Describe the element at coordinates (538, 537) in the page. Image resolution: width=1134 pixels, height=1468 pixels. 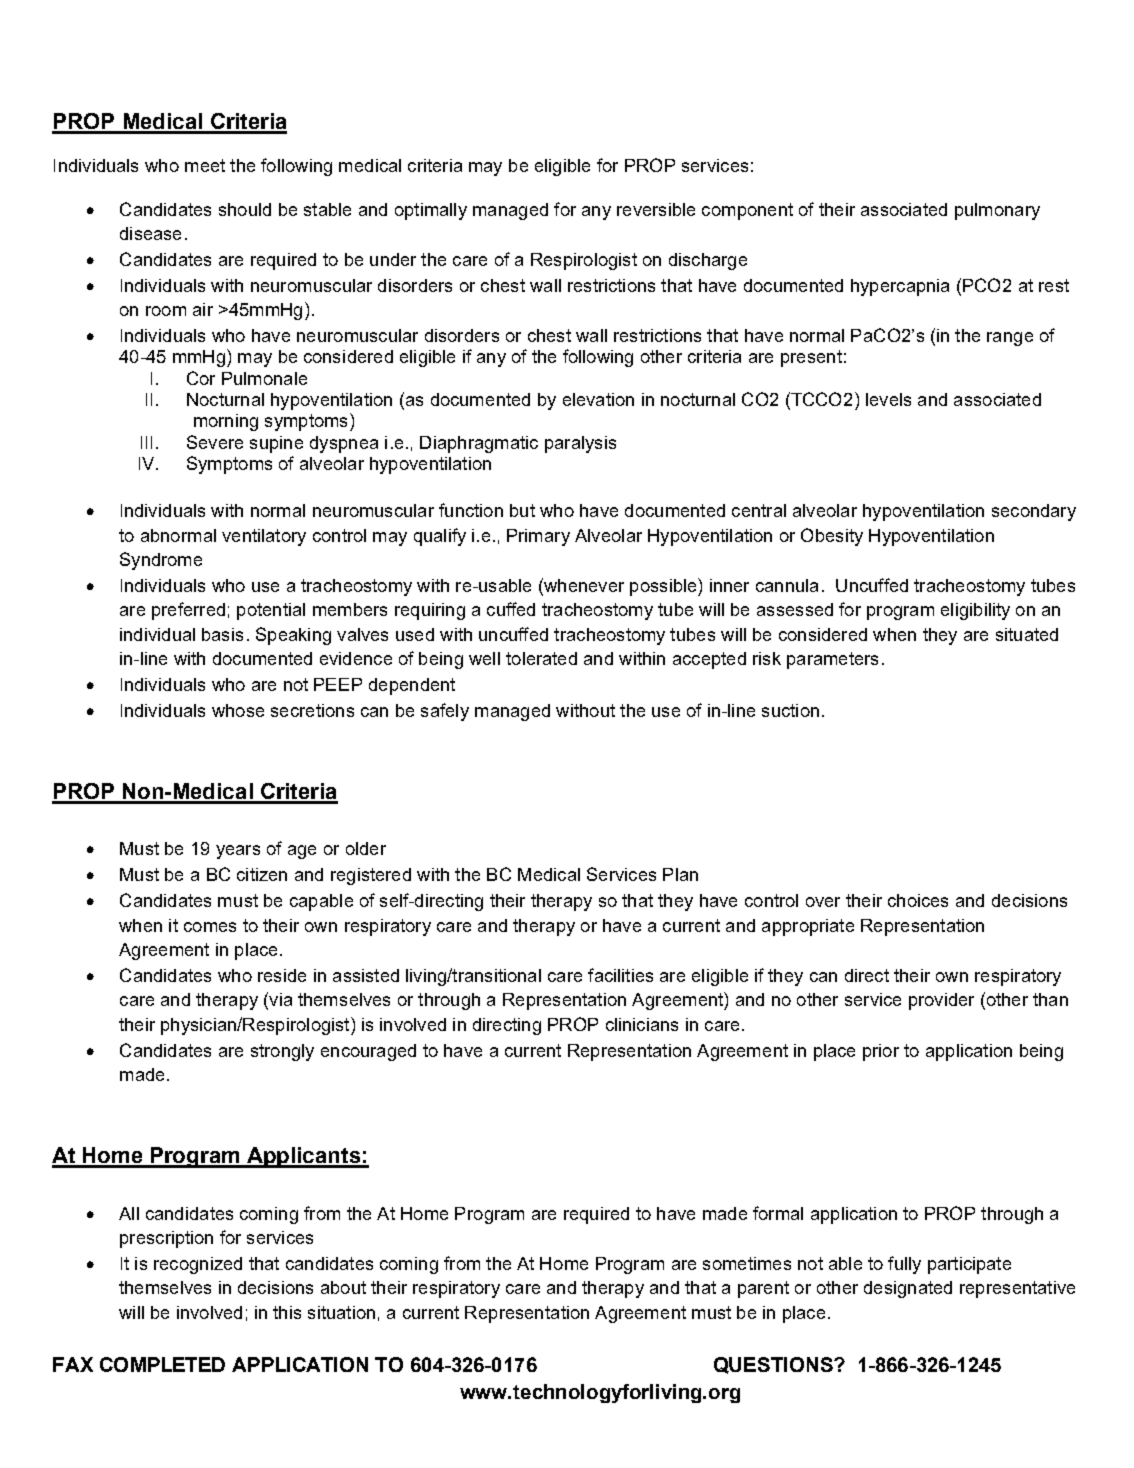
I see `Primary` at that location.
